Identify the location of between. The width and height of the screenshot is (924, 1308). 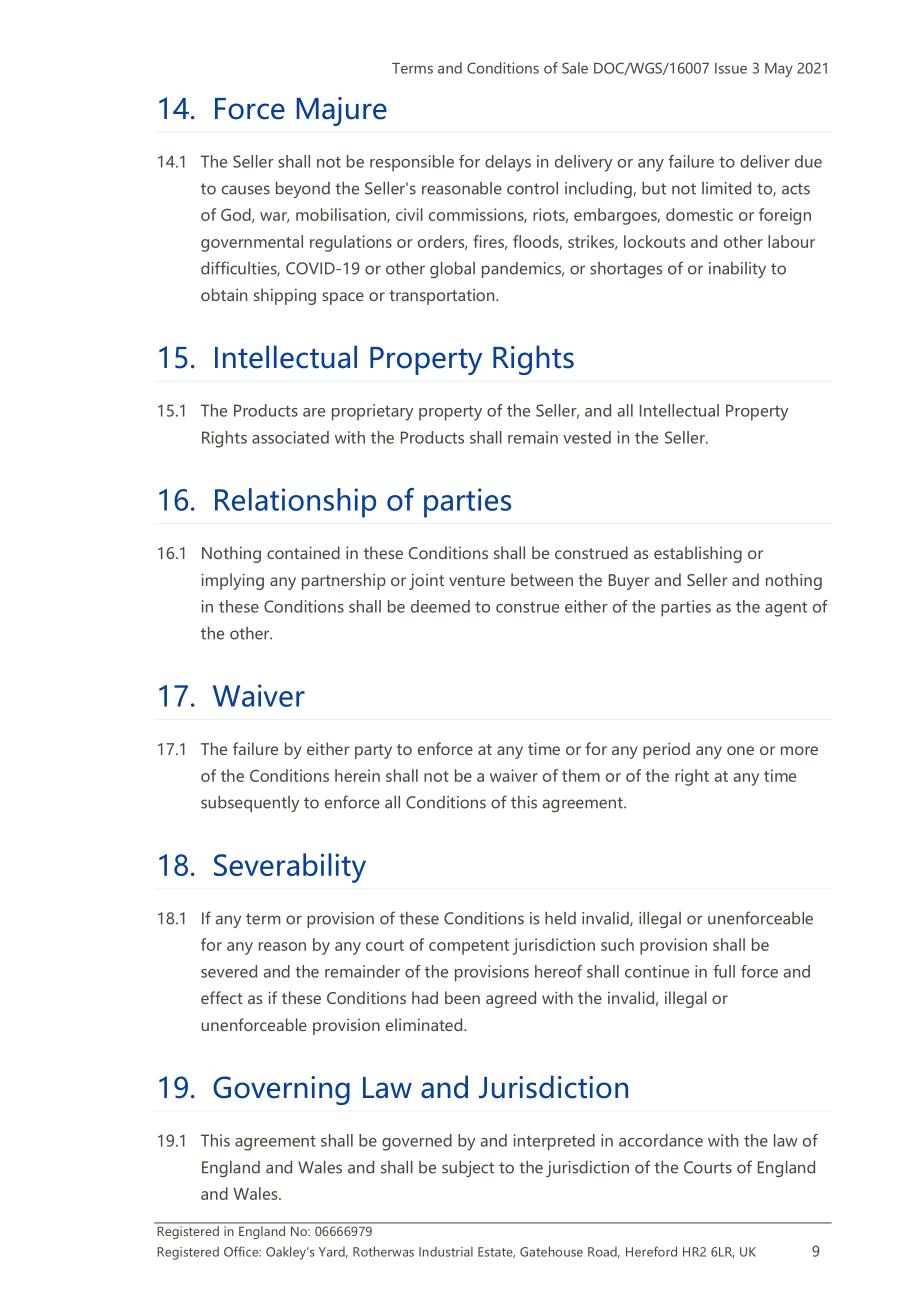
(542, 579).
